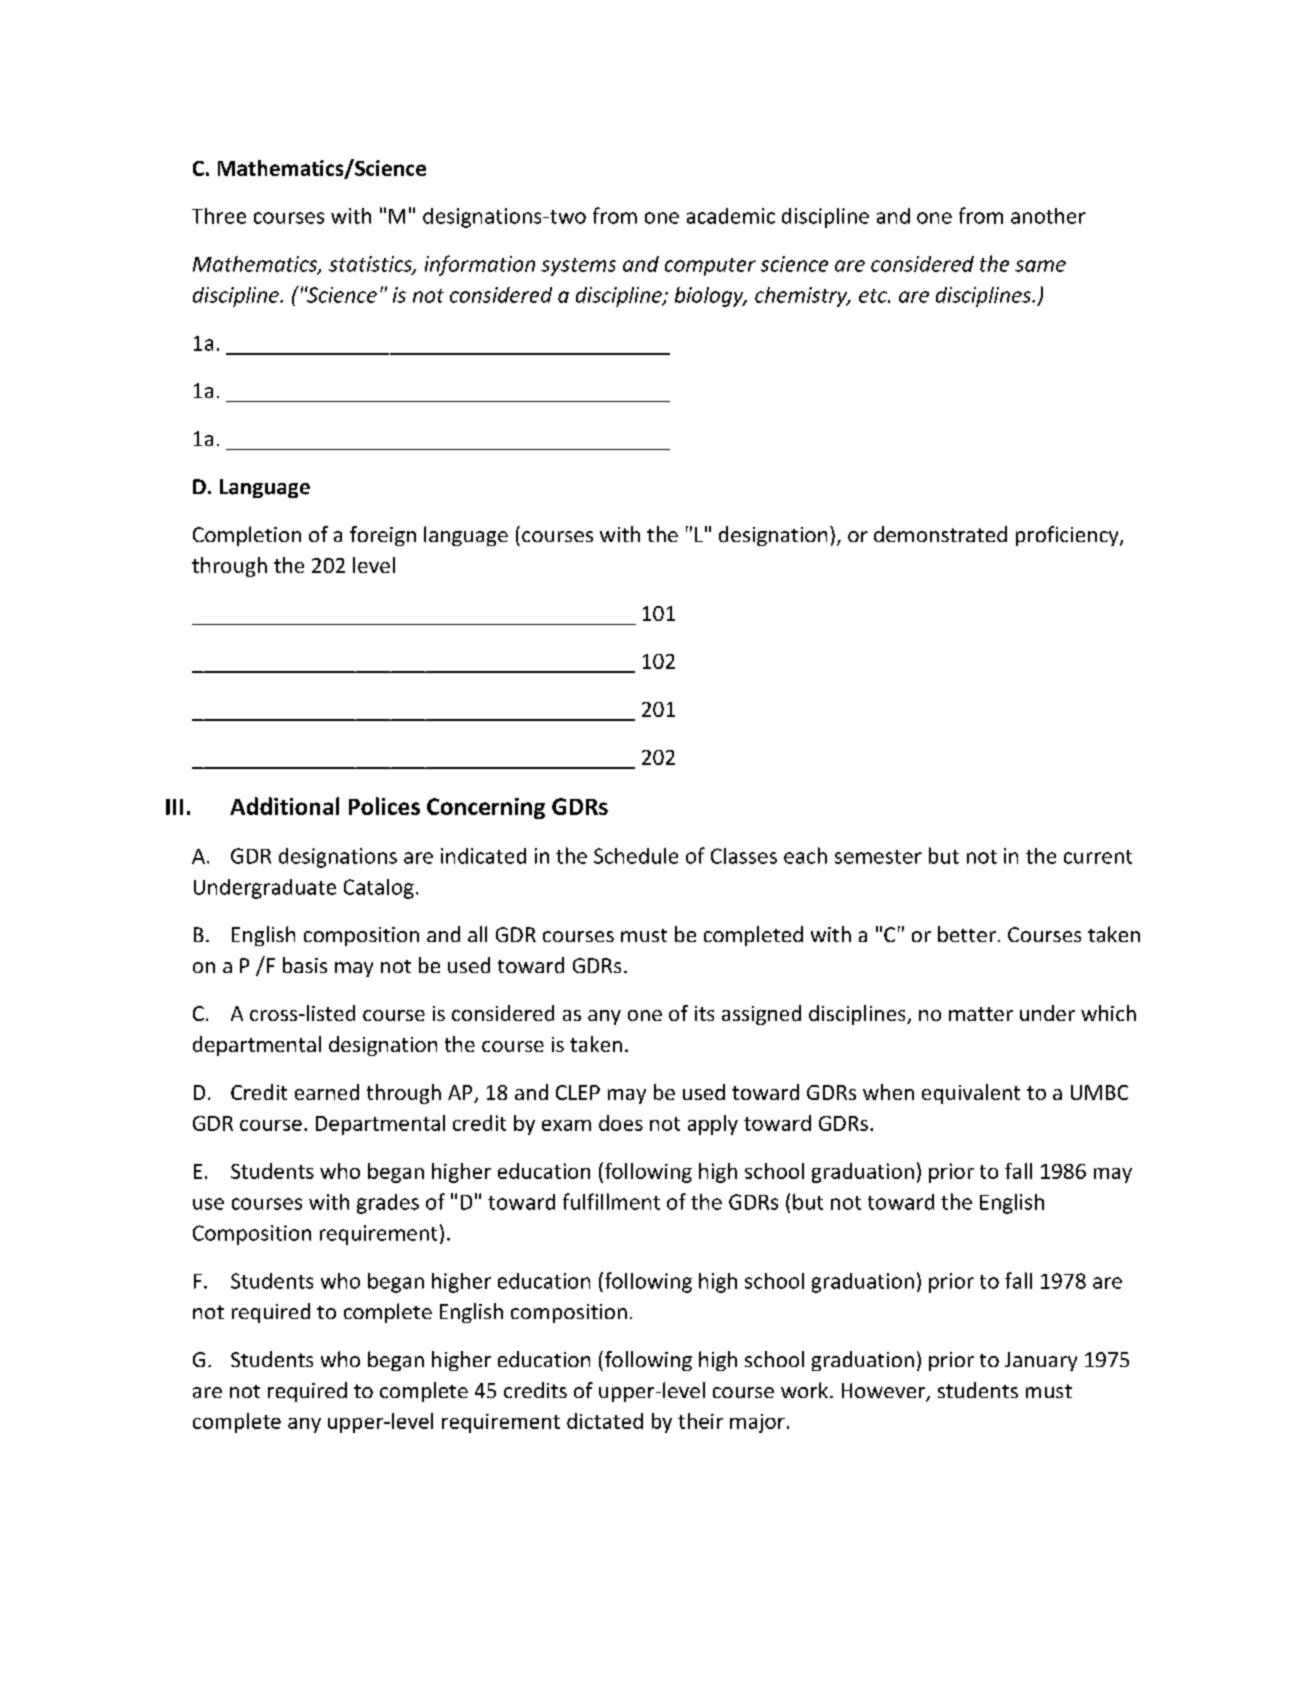 This screenshot has width=1304, height=1688. What do you see at coordinates (578, 267) in the screenshot?
I see `systems` at bounding box center [578, 267].
